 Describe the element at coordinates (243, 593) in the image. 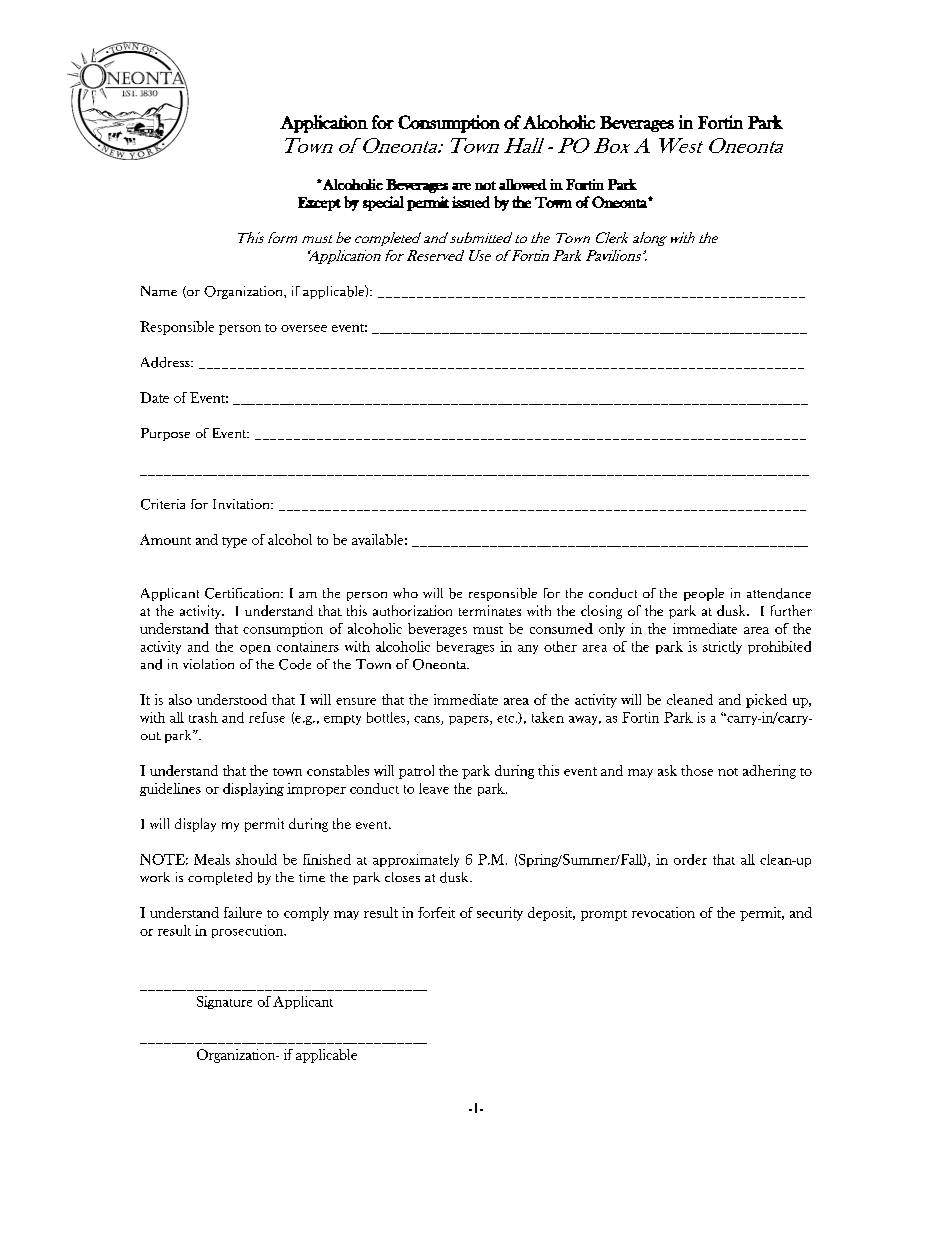

I see `Certification` at that location.
